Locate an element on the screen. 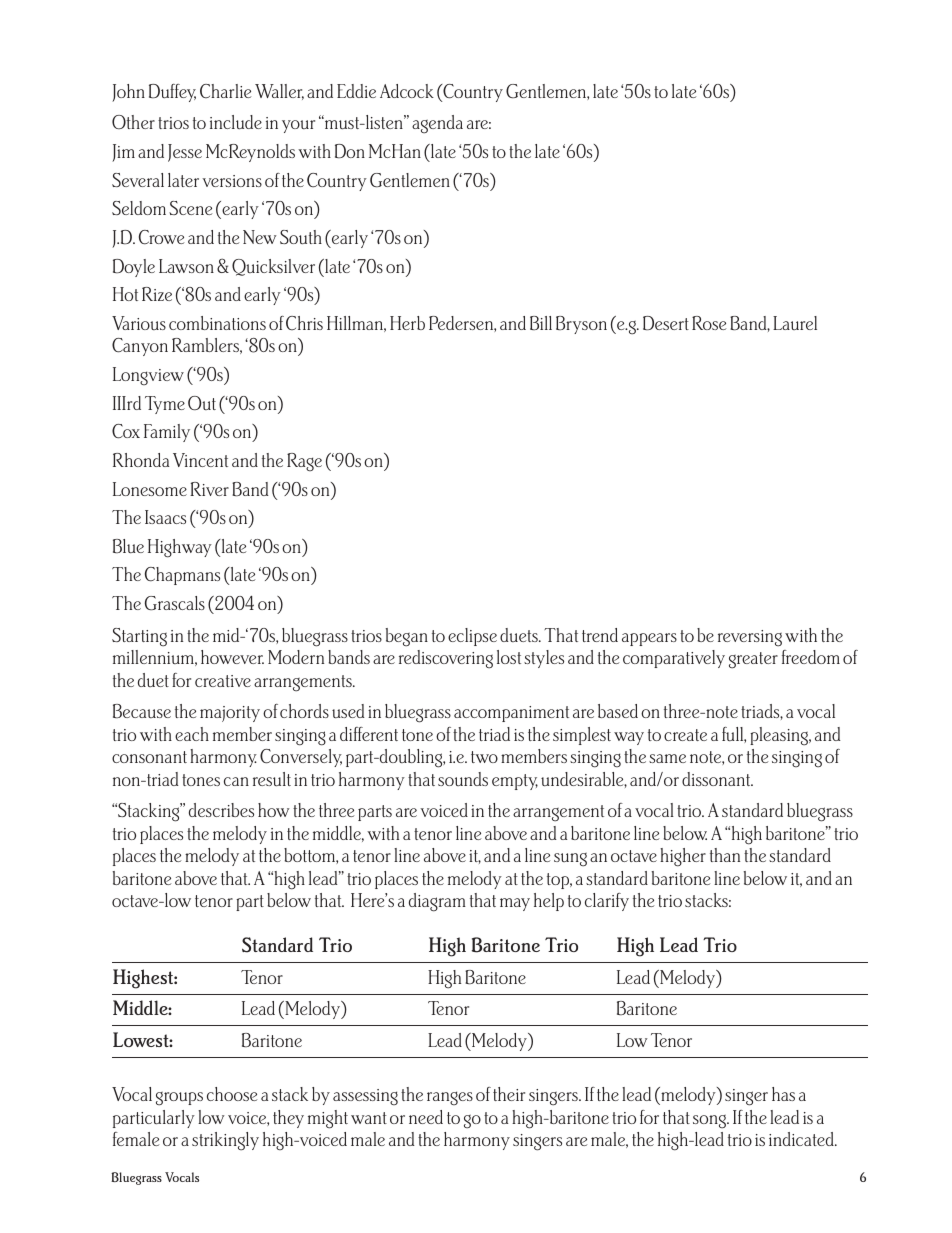 The width and height of the screenshot is (952, 1233). include is located at coordinates (236, 122).
